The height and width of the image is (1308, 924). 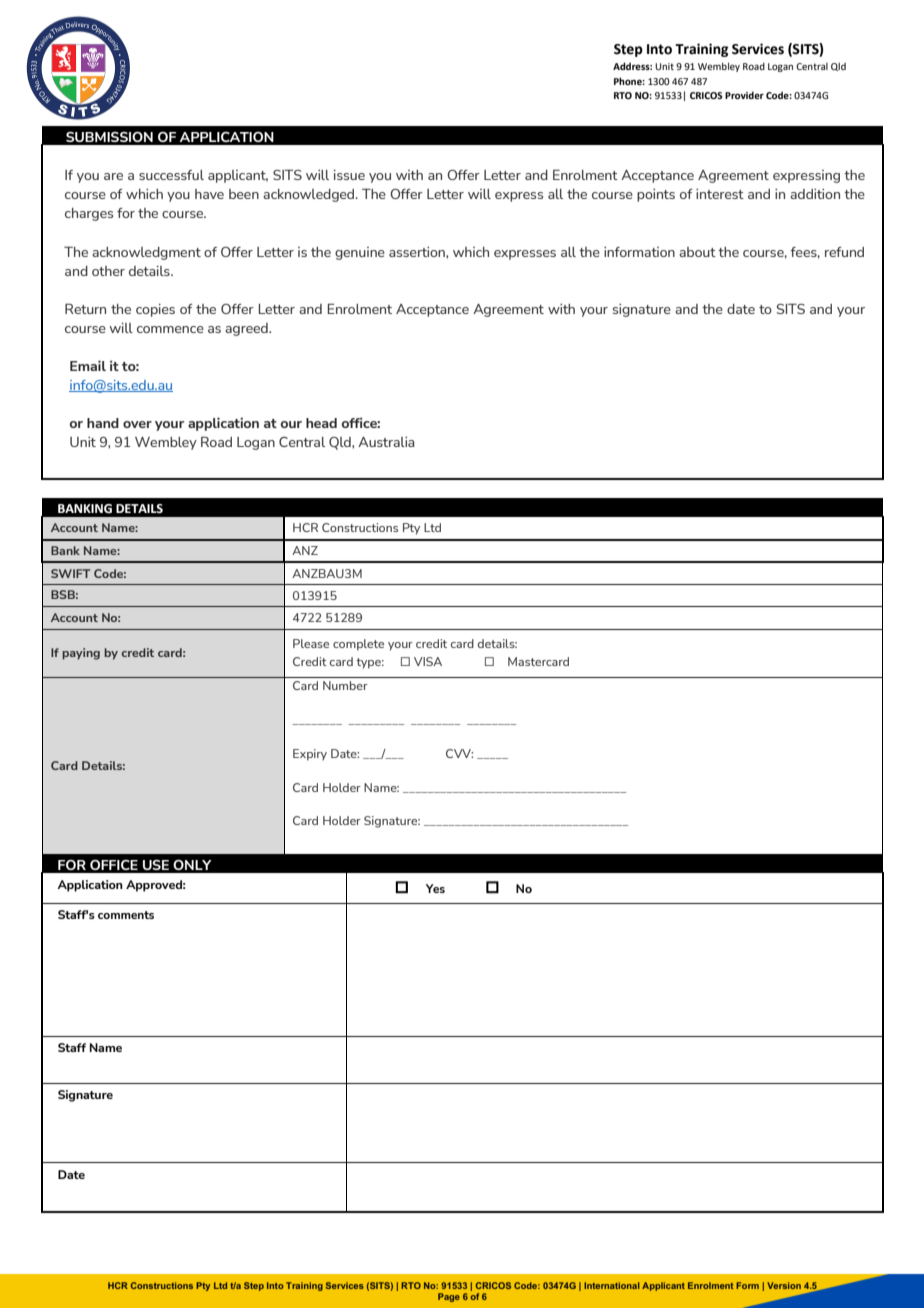 What do you see at coordinates (137, 424) in the image?
I see `over` at bounding box center [137, 424].
